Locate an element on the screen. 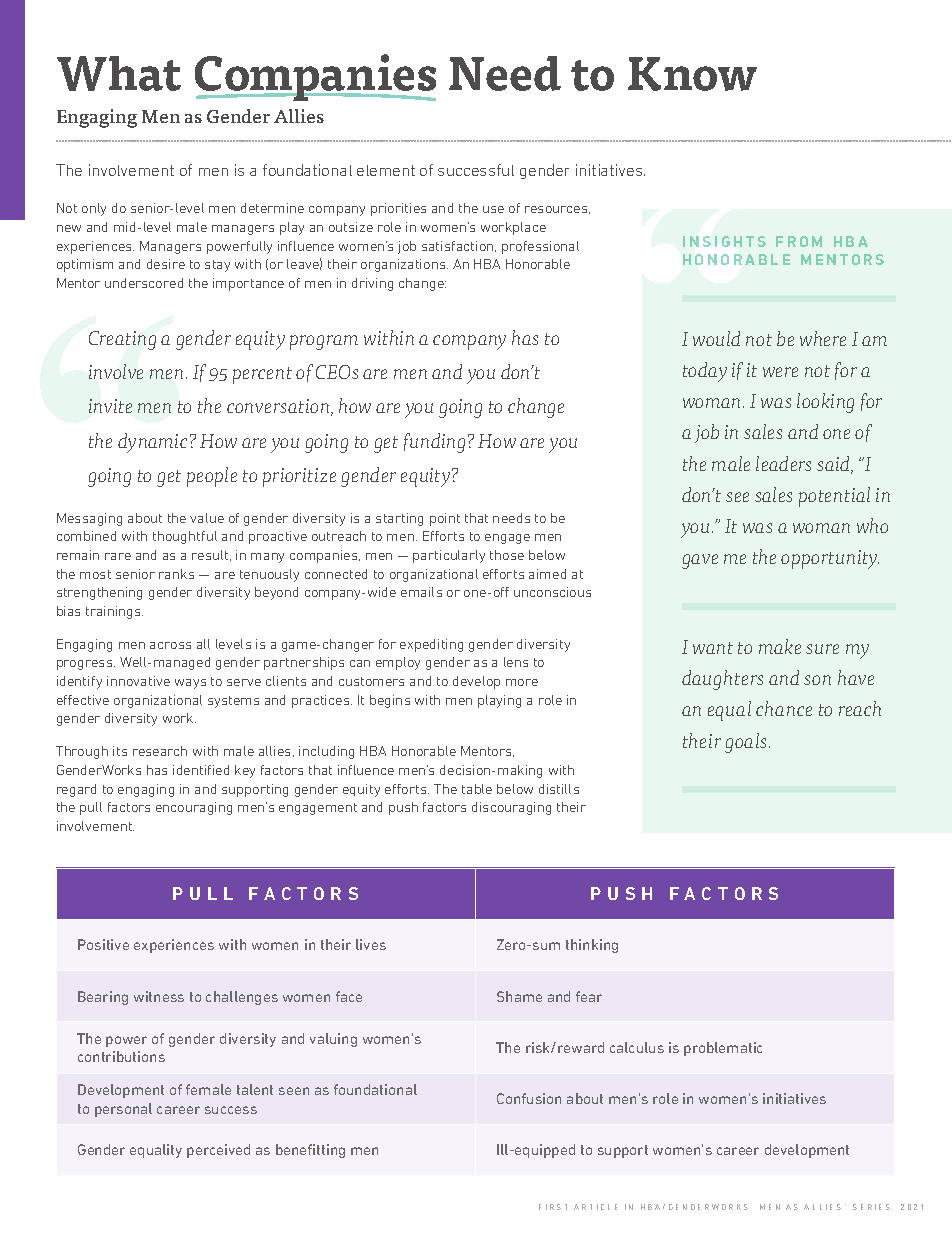 This screenshot has height=1233, width=952. witness is located at coordinates (159, 996).
